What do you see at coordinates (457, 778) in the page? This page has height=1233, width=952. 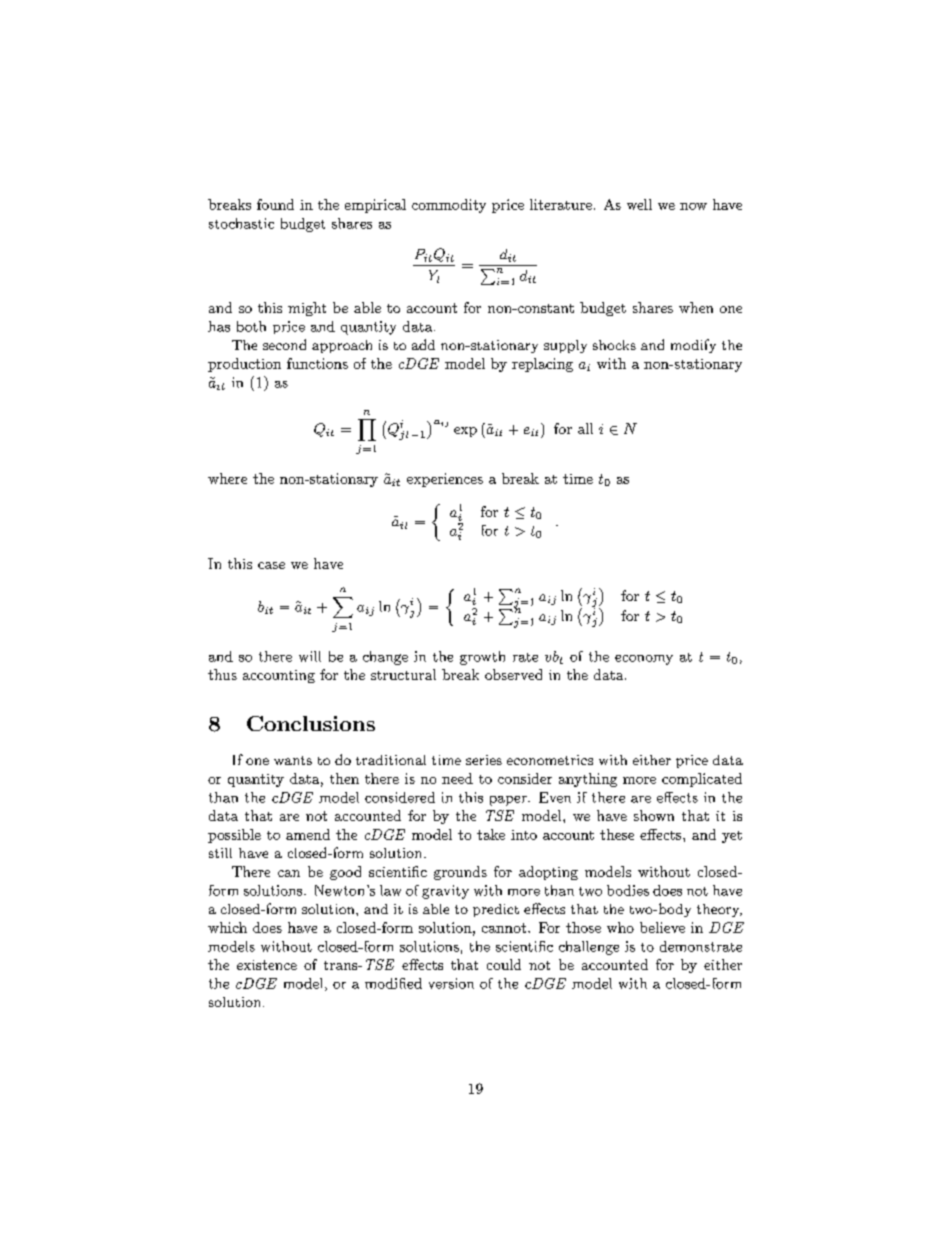 I see `need` at bounding box center [457, 778].
